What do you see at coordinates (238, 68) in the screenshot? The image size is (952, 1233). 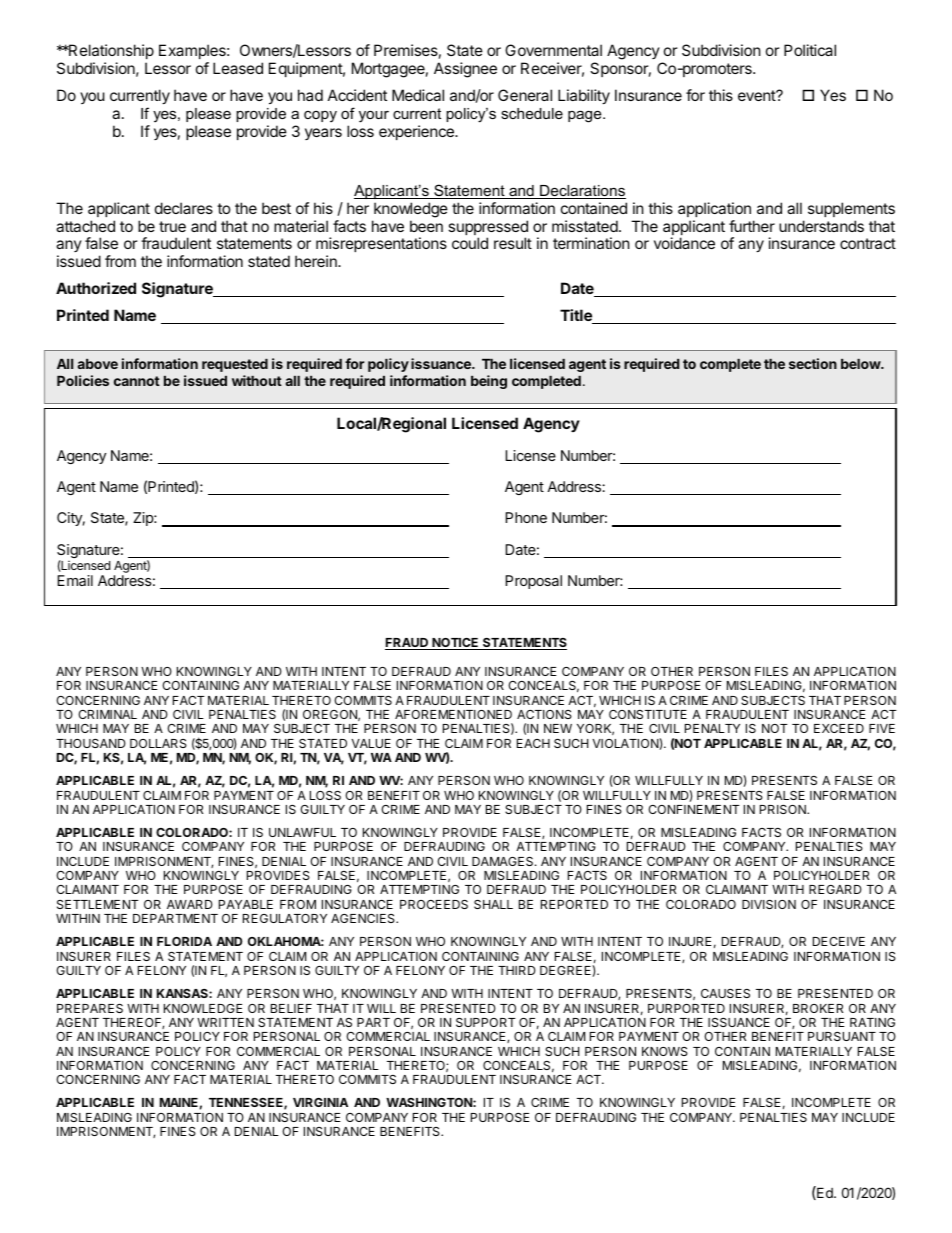 I see `Leased` at bounding box center [238, 68].
